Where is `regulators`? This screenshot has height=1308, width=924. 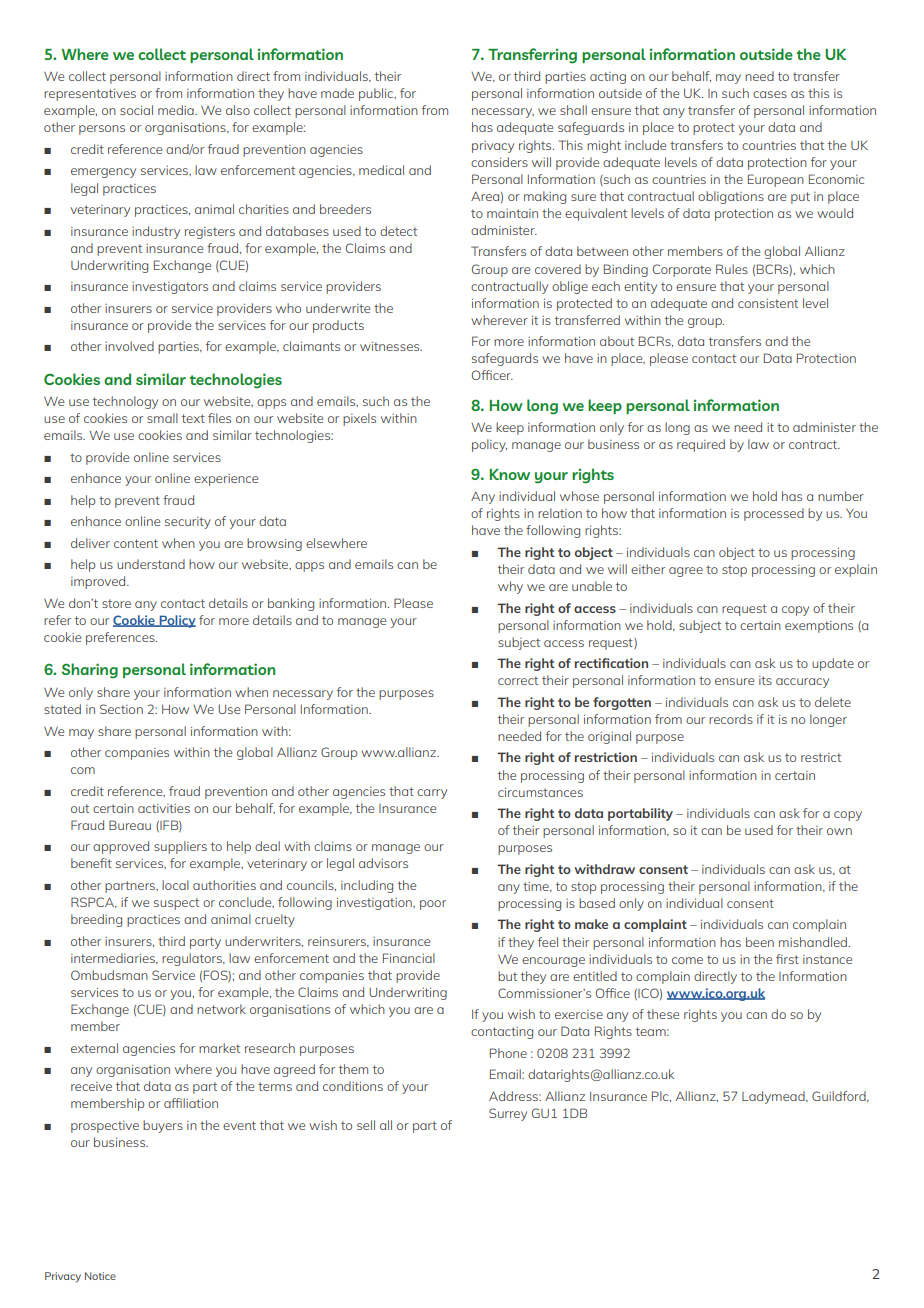
regulators is located at coordinates (193, 959).
